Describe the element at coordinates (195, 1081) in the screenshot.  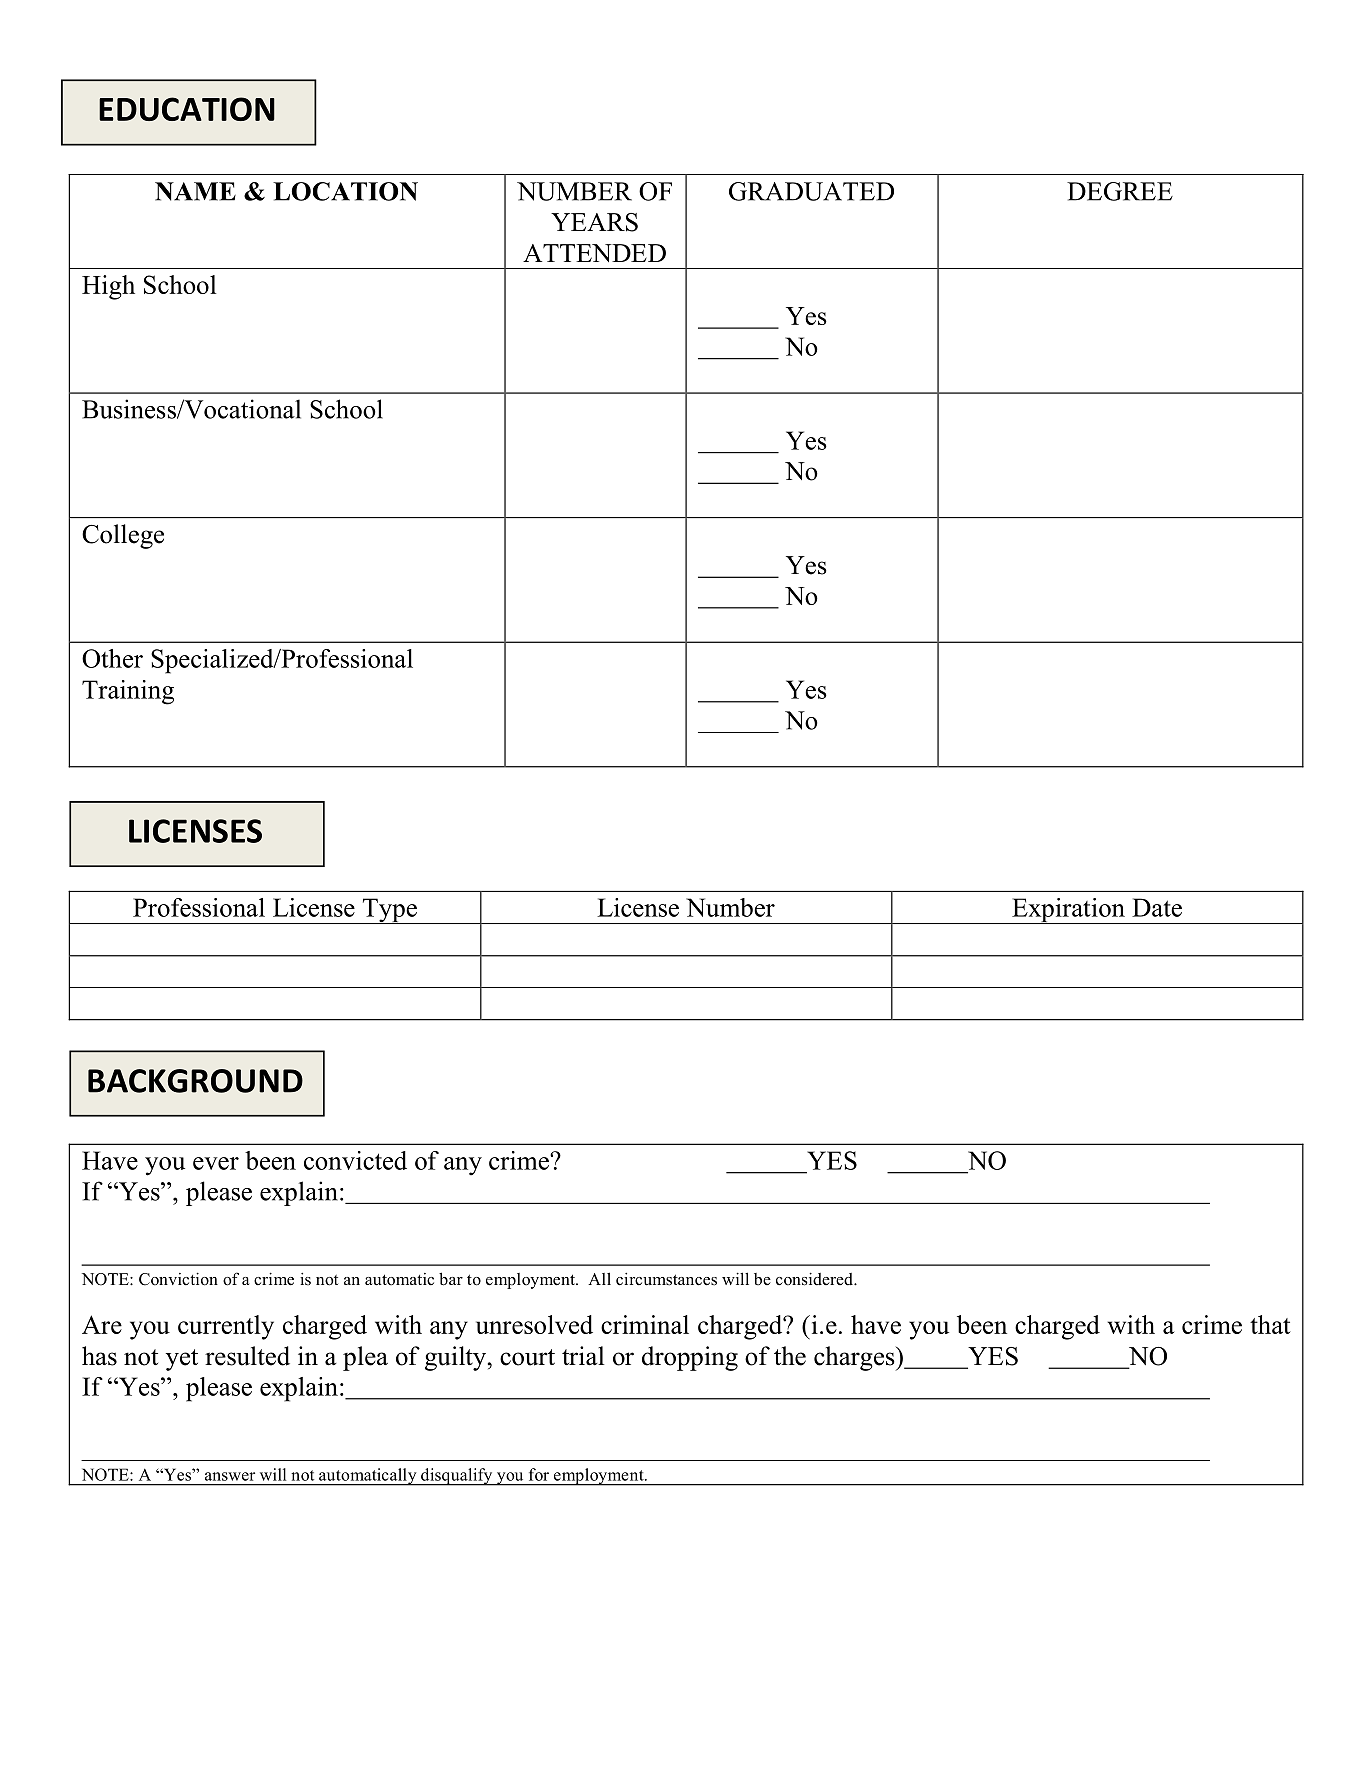
I see `BACKGROUND` at that location.
